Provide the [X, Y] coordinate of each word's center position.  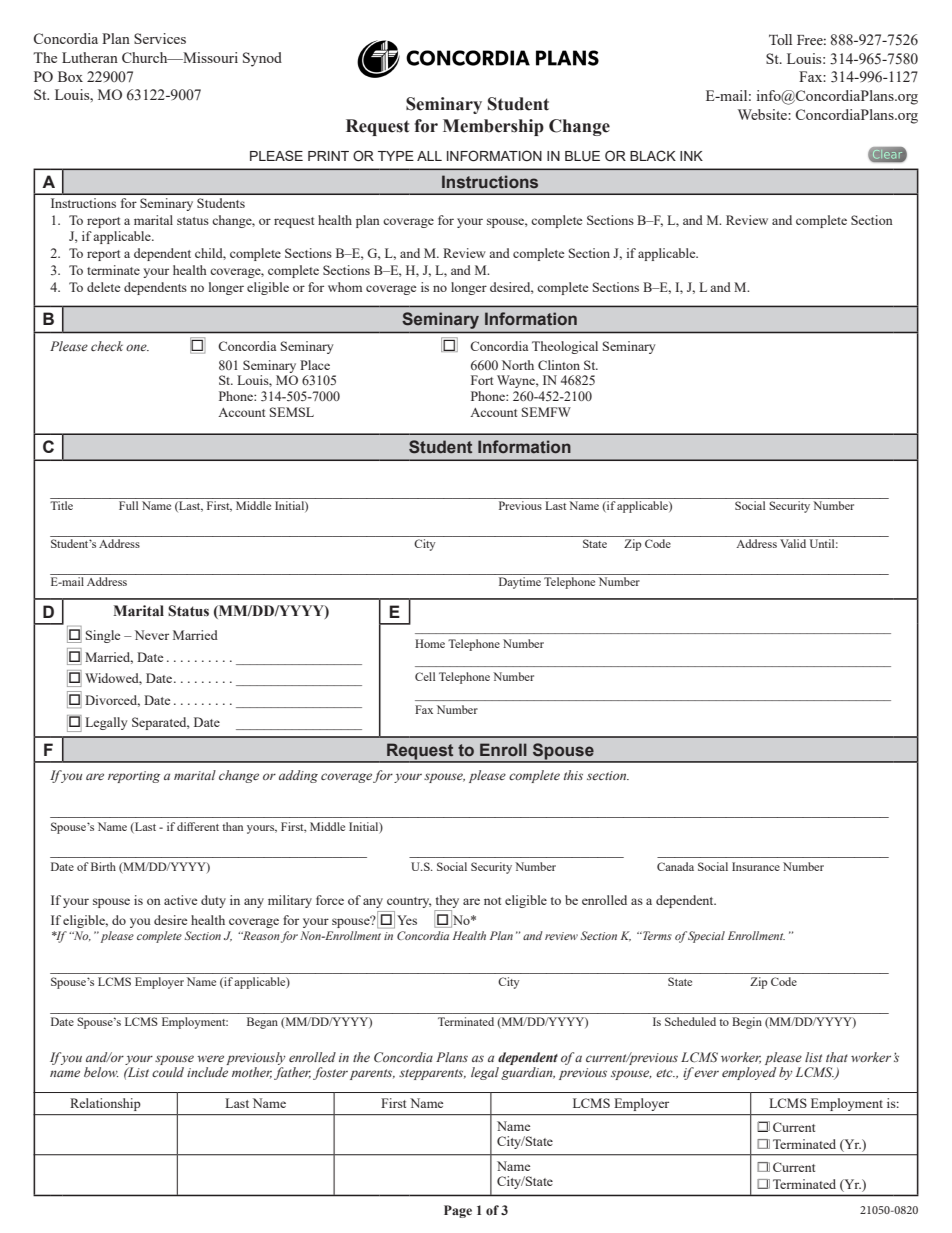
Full [129, 504]
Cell [425, 676]
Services [160, 38]
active [180, 900]
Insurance [756, 866]
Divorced [112, 701]
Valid [793, 543]
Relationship [105, 1104]
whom [345, 287]
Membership [493, 127]
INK [691, 156]
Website [763, 114]
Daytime [520, 583]
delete [103, 287]
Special [706, 937]
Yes [407, 920]
